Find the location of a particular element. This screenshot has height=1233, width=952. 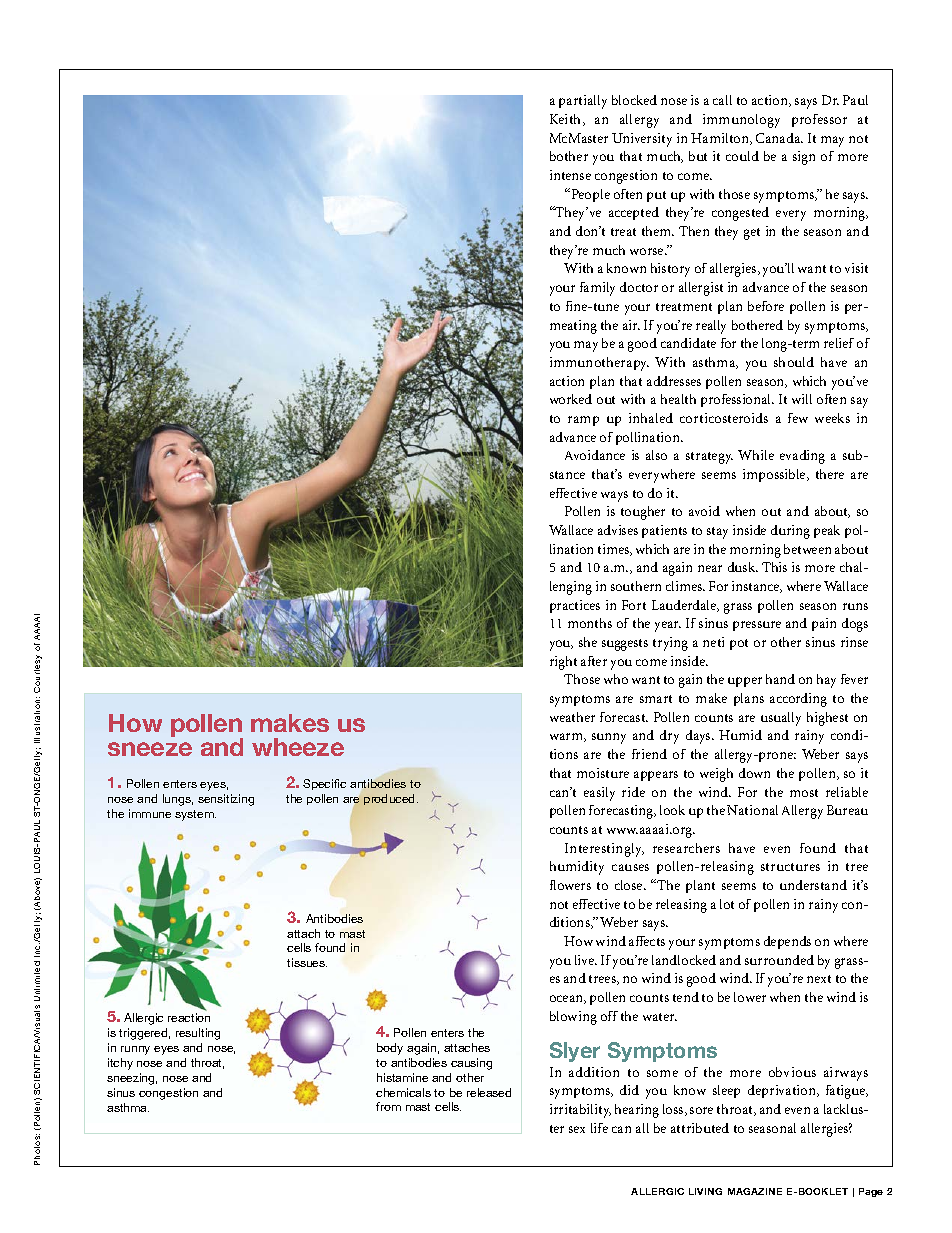

worked is located at coordinates (571, 399).
